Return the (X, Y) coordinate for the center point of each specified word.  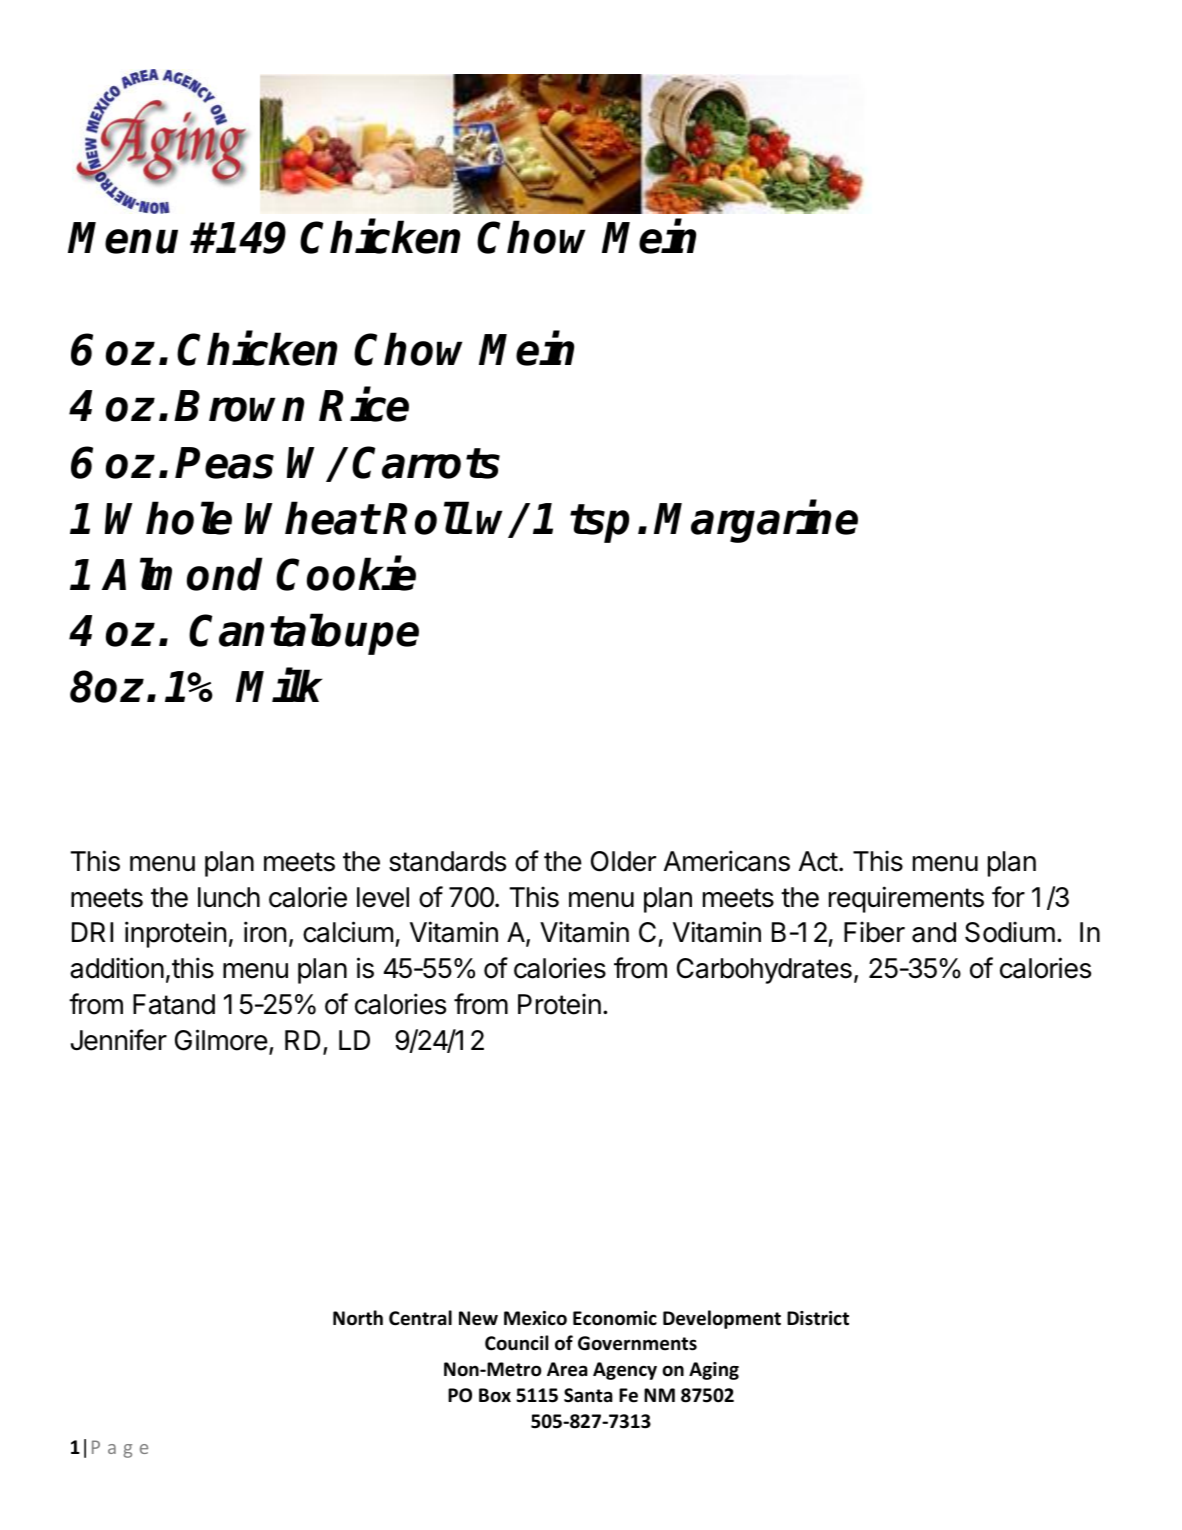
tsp (599, 523)
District (818, 1318)
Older (623, 861)
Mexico (535, 1318)
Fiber (874, 932)
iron (265, 932)
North (358, 1318)
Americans (727, 861)
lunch (229, 897)
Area (567, 1369)
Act (818, 861)
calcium (348, 932)
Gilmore (221, 1040)
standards (447, 861)
